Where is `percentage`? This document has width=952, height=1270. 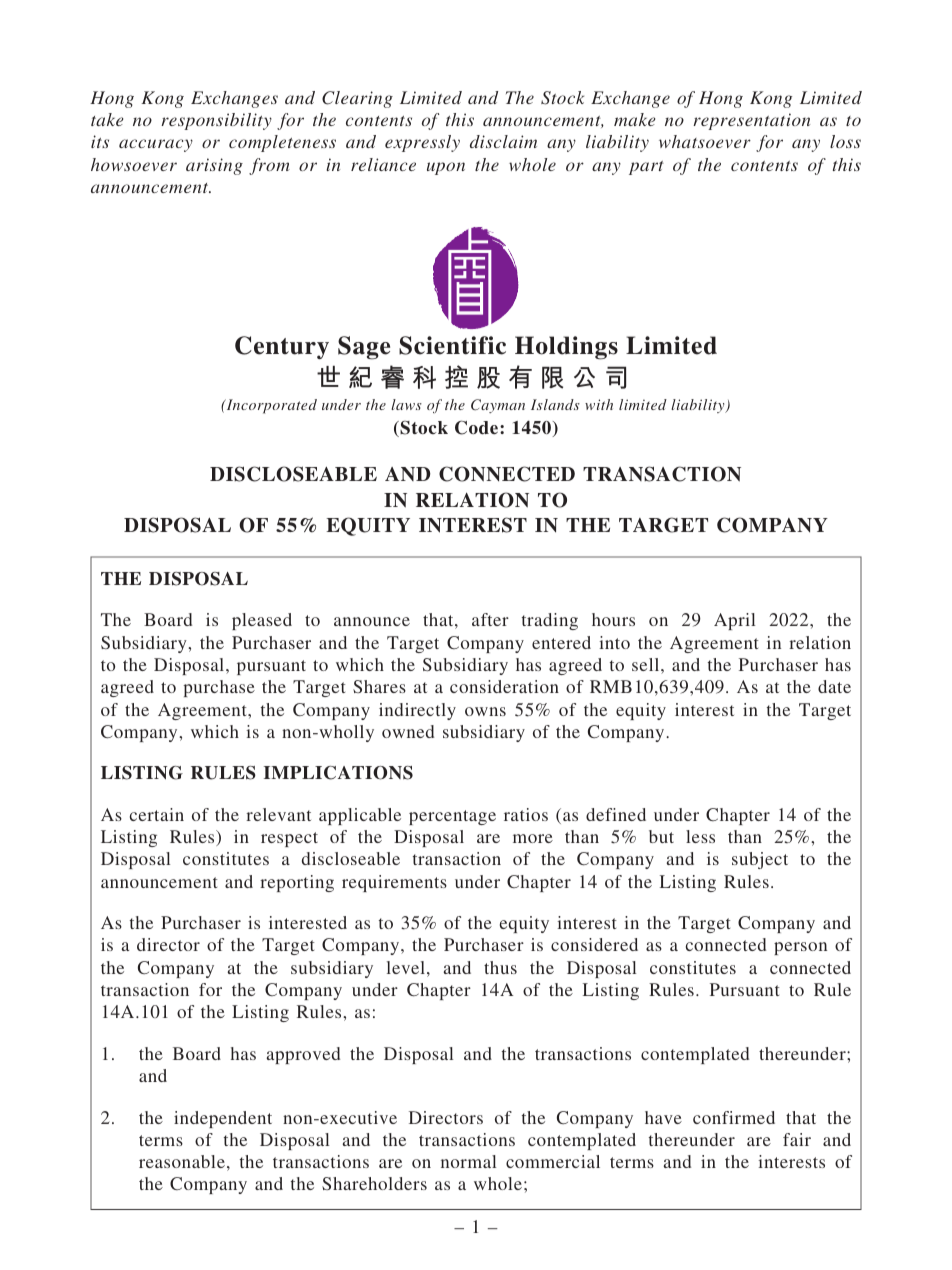 percentage is located at coordinates (452, 817).
